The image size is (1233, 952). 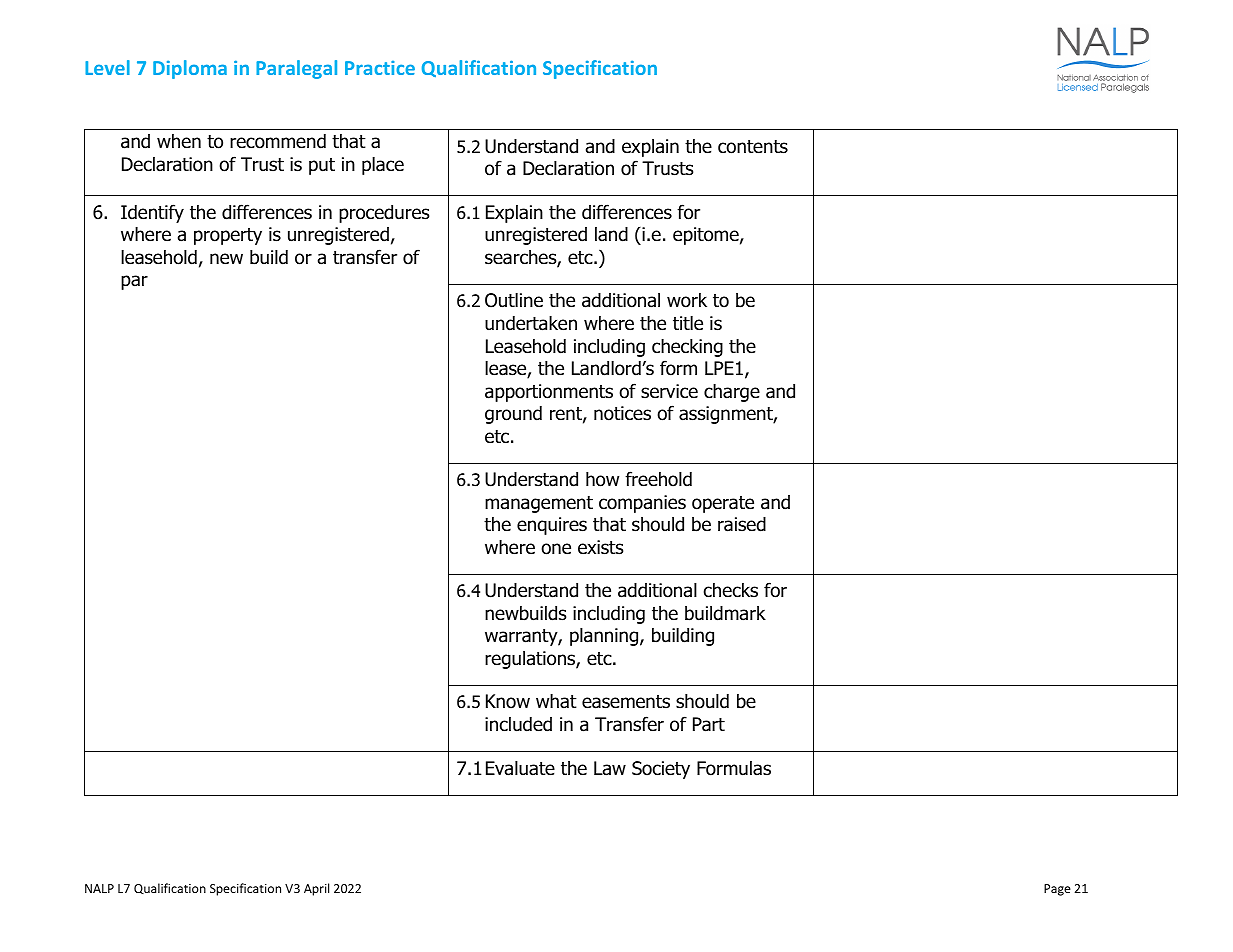 What do you see at coordinates (190, 69) in the screenshot?
I see `Diploma` at bounding box center [190, 69].
